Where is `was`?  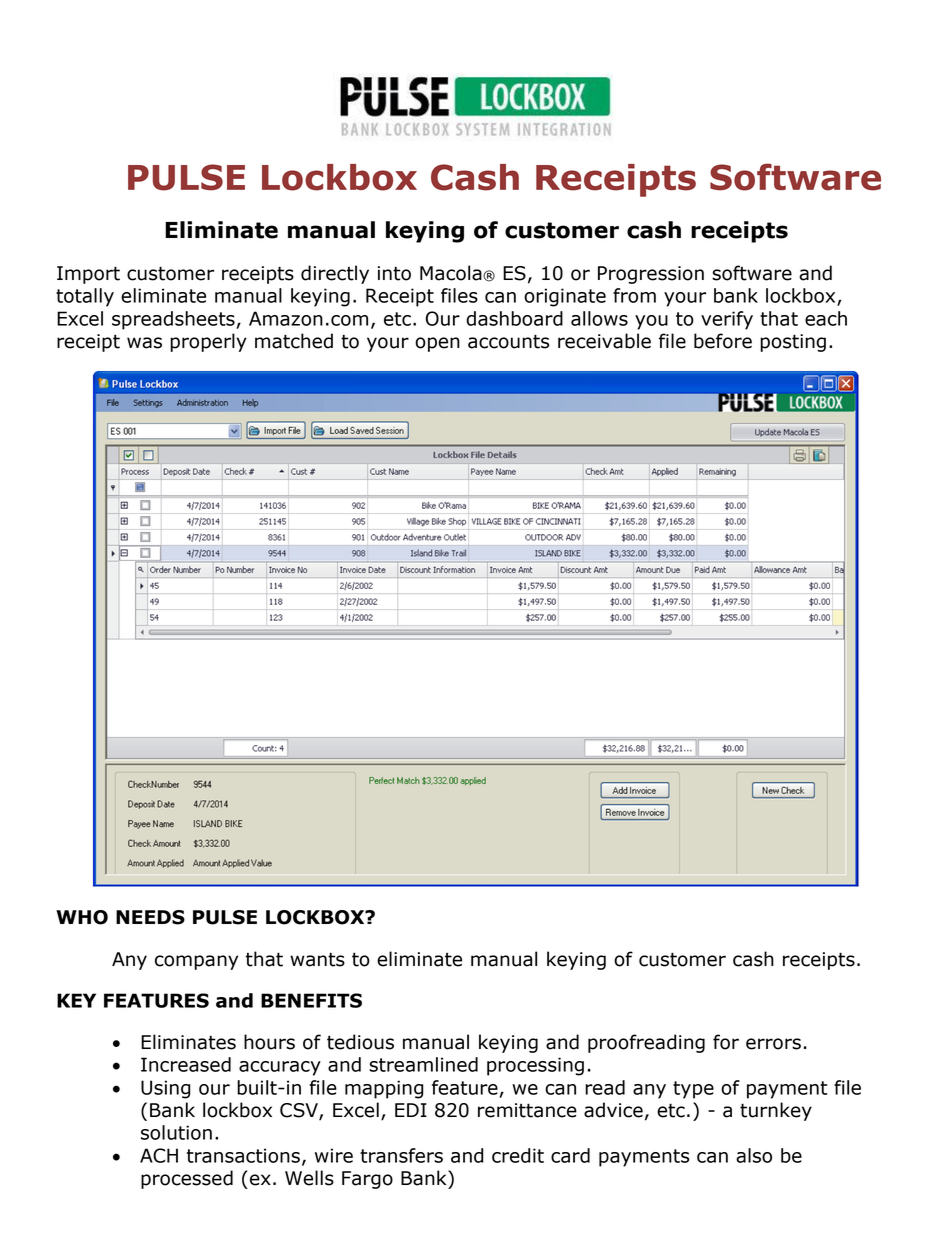 was is located at coordinates (144, 343).
